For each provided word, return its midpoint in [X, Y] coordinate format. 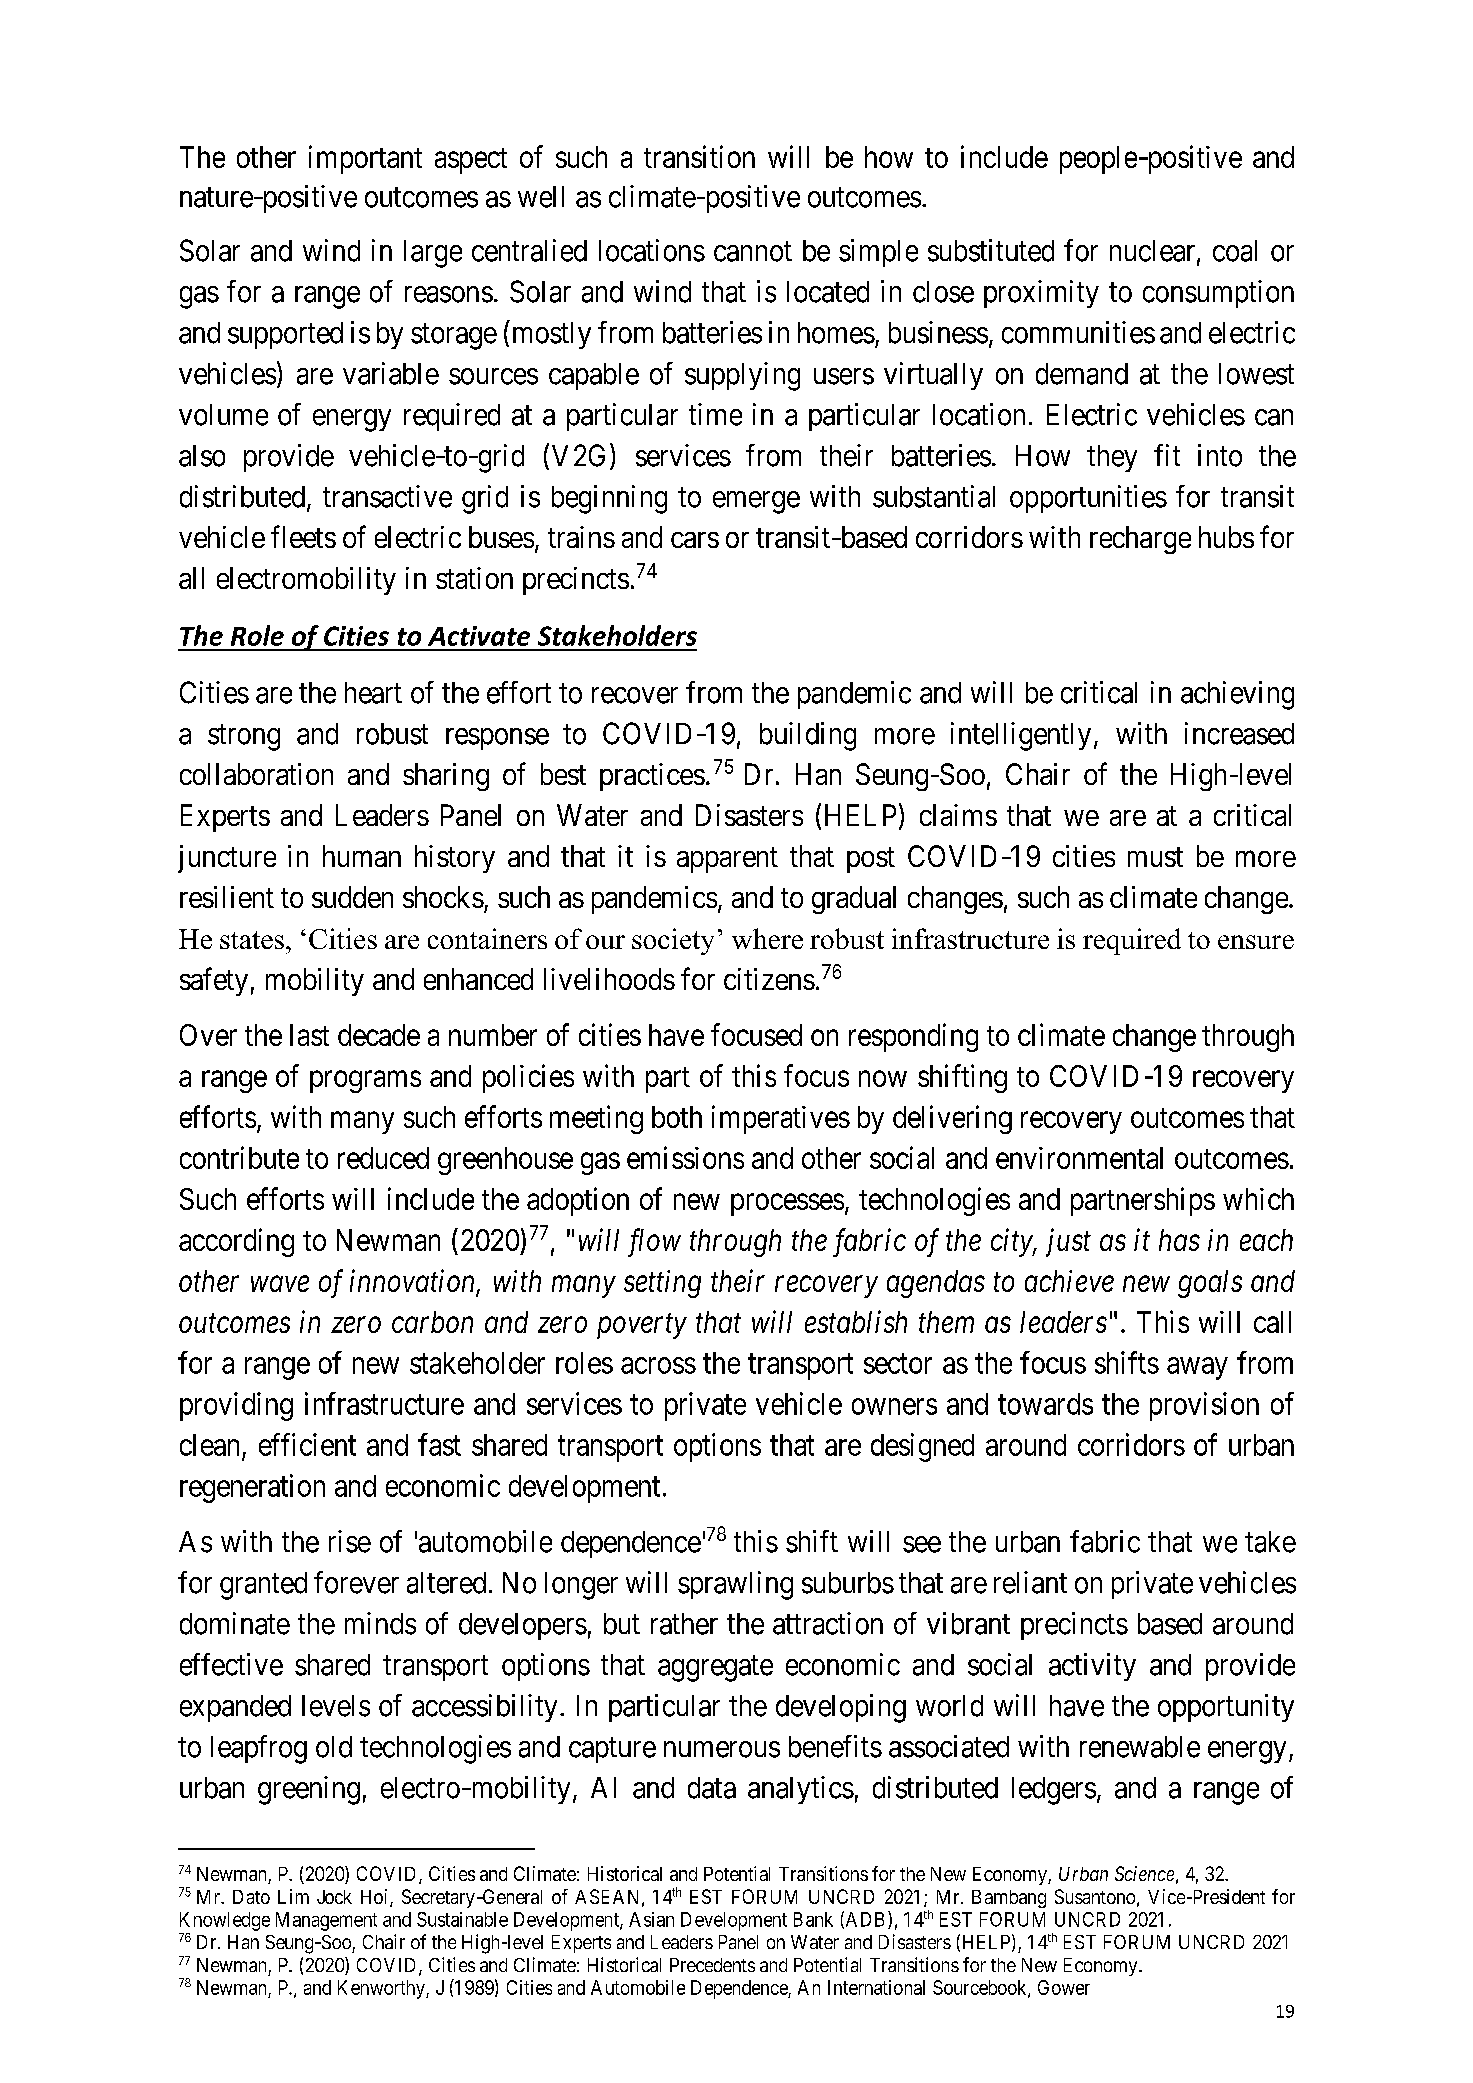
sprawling [735, 1585]
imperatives [781, 1119]
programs [365, 1082]
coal [1235, 251]
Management [326, 1921]
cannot [753, 252]
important [365, 159]
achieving [1237, 695]
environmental [1079, 1158]
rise [350, 1541]
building [808, 736]
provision [1204, 1406]
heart [373, 693]
